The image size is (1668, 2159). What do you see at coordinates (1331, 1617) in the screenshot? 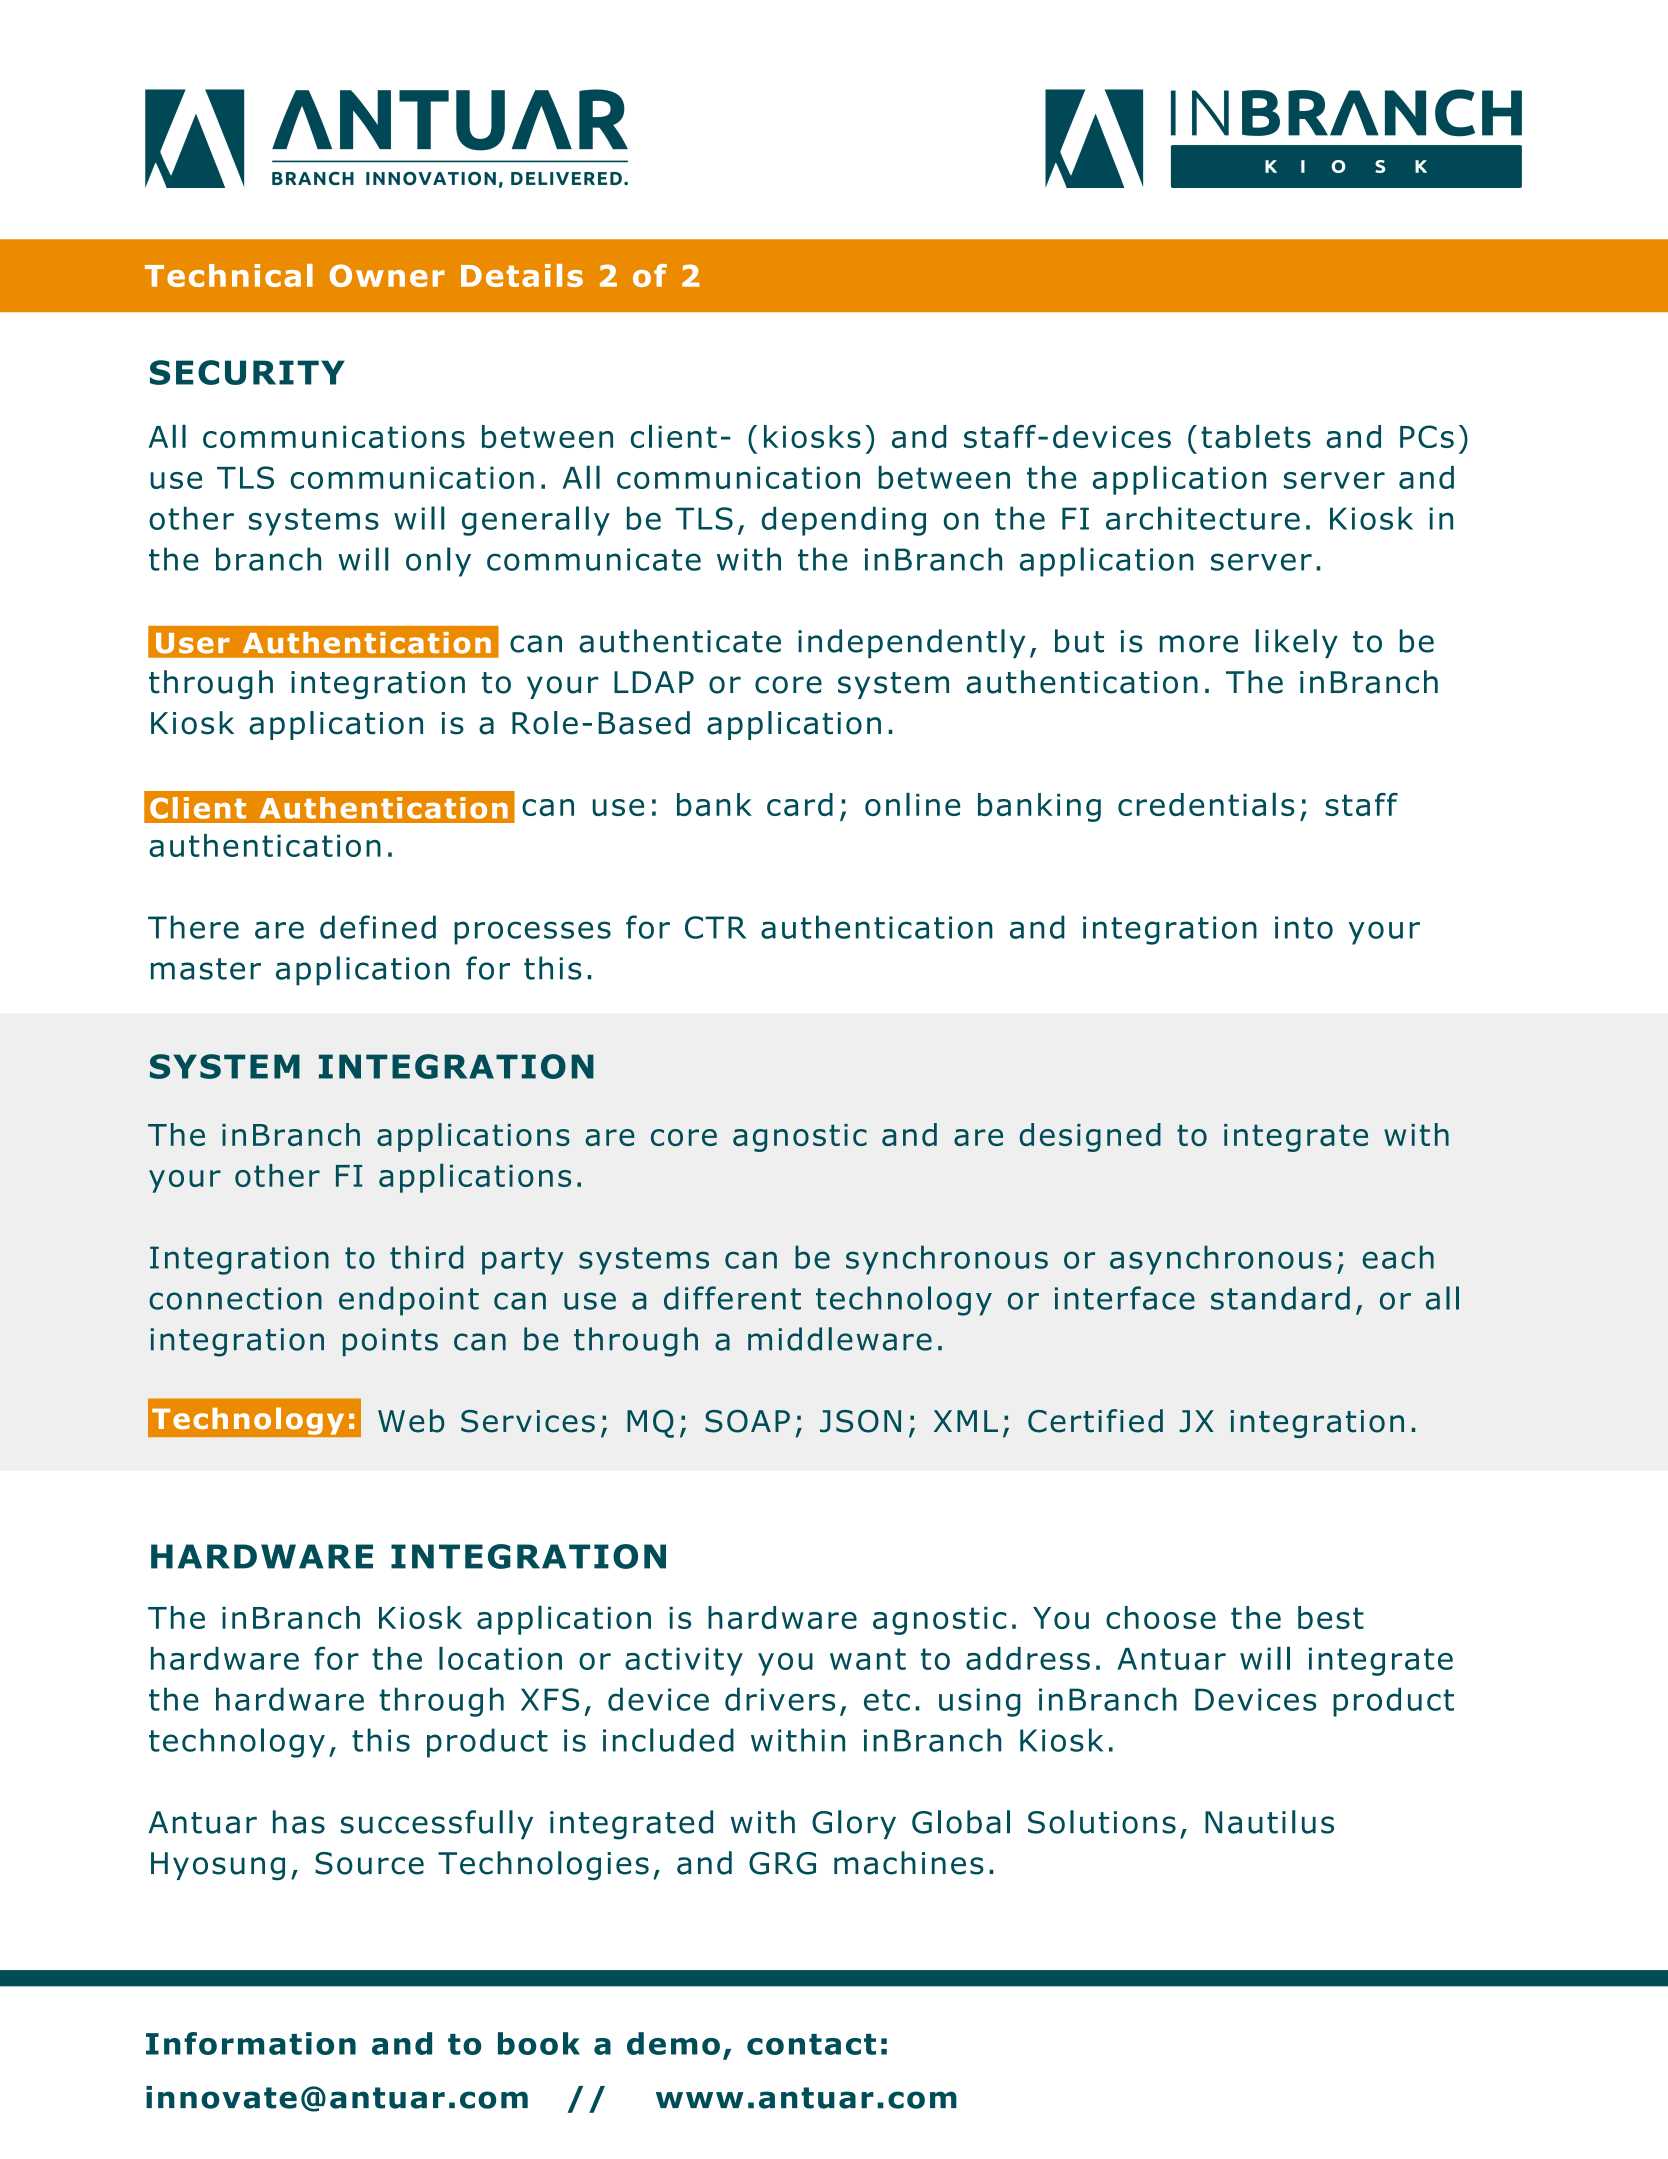
I see `best` at bounding box center [1331, 1617].
